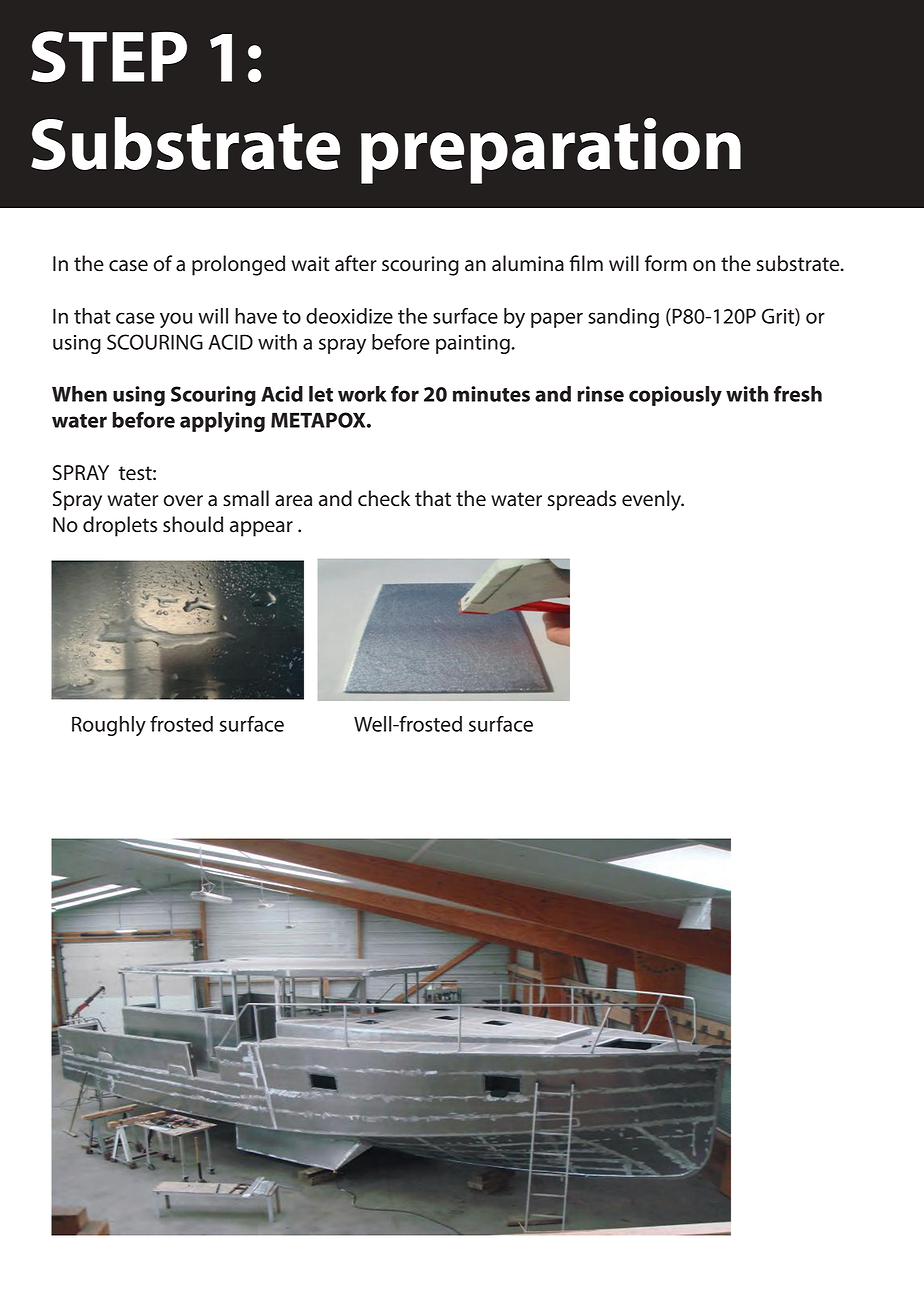 This screenshot has width=924, height=1308. I want to click on form, so click(666, 263).
